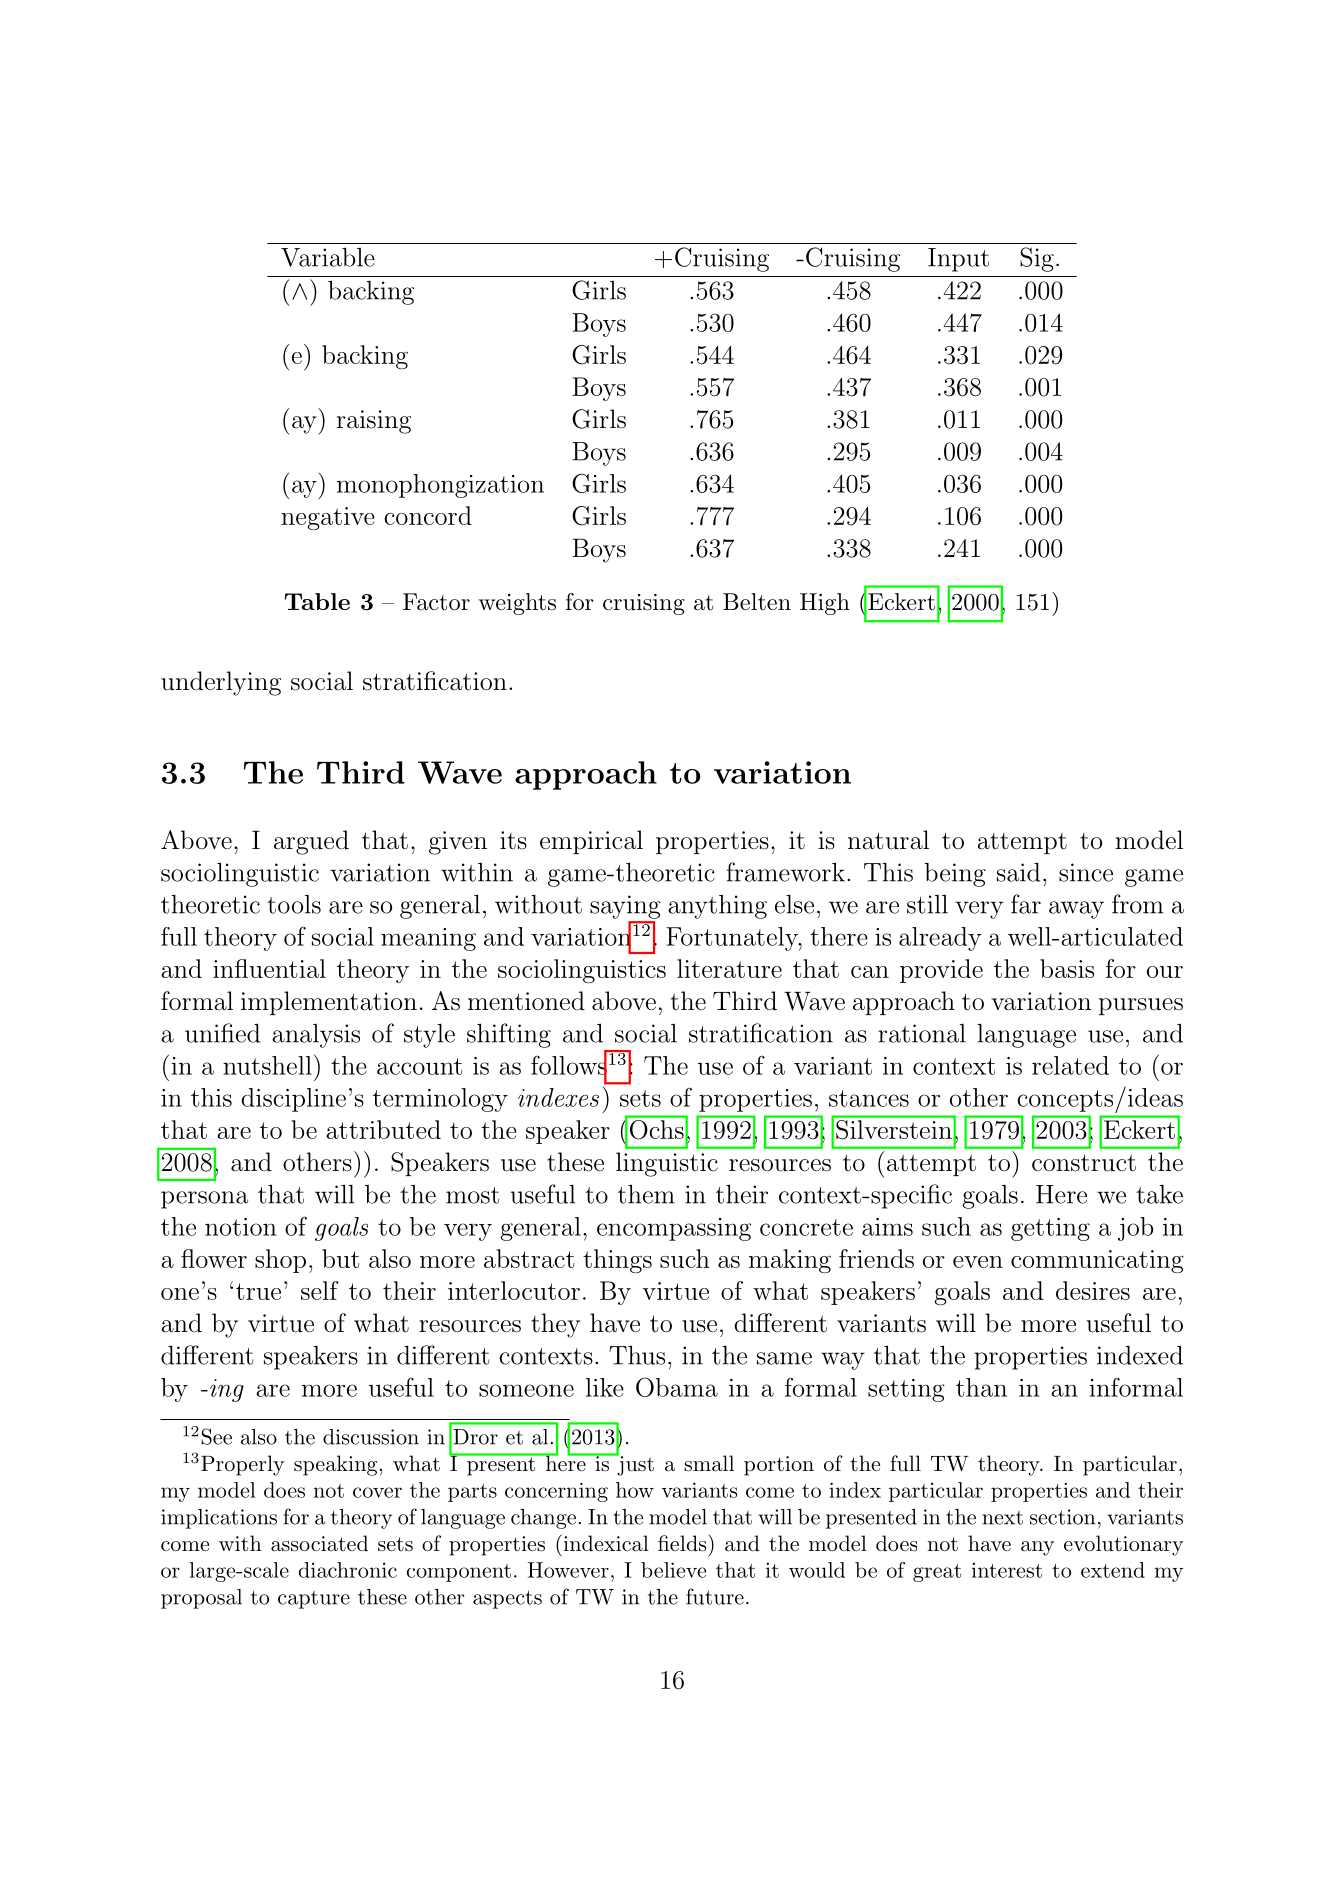 Image resolution: width=1327 pixels, height=1877 pixels. Describe the element at coordinates (328, 257) in the page. I see `Variable` at that location.
